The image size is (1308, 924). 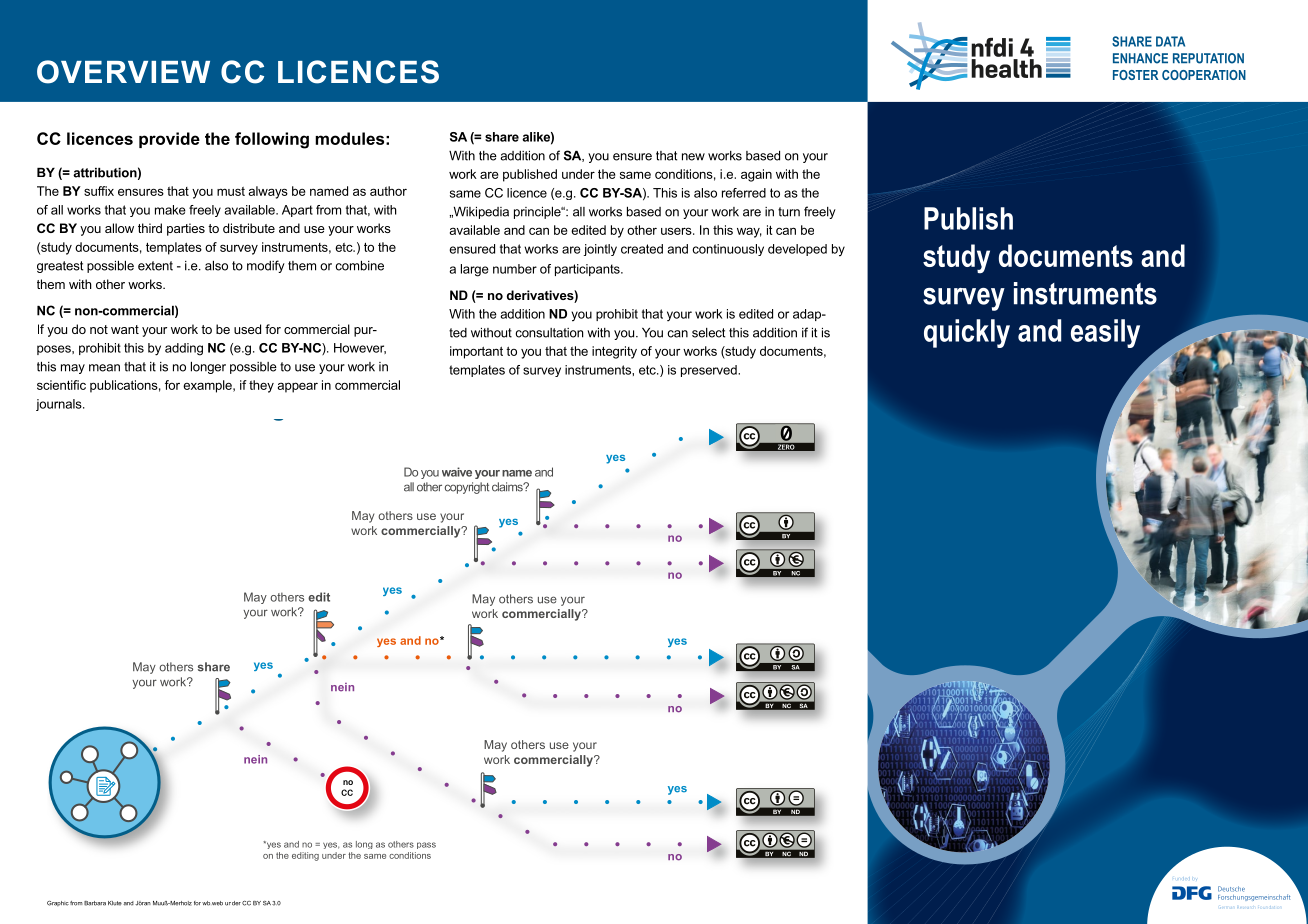 I want to click on new, so click(x=693, y=157).
